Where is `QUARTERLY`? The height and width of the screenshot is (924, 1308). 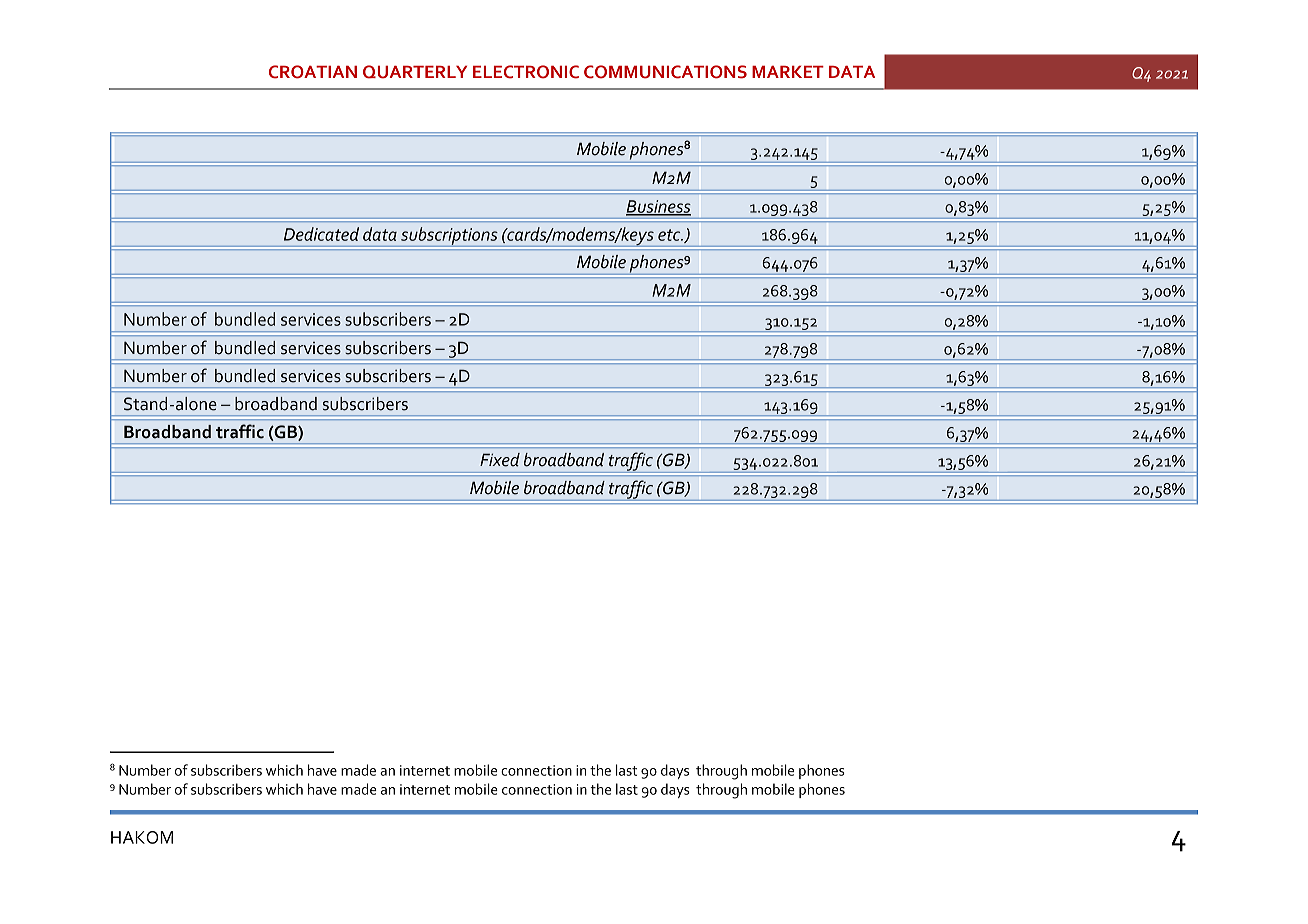 QUARTERLY is located at coordinates (415, 72).
